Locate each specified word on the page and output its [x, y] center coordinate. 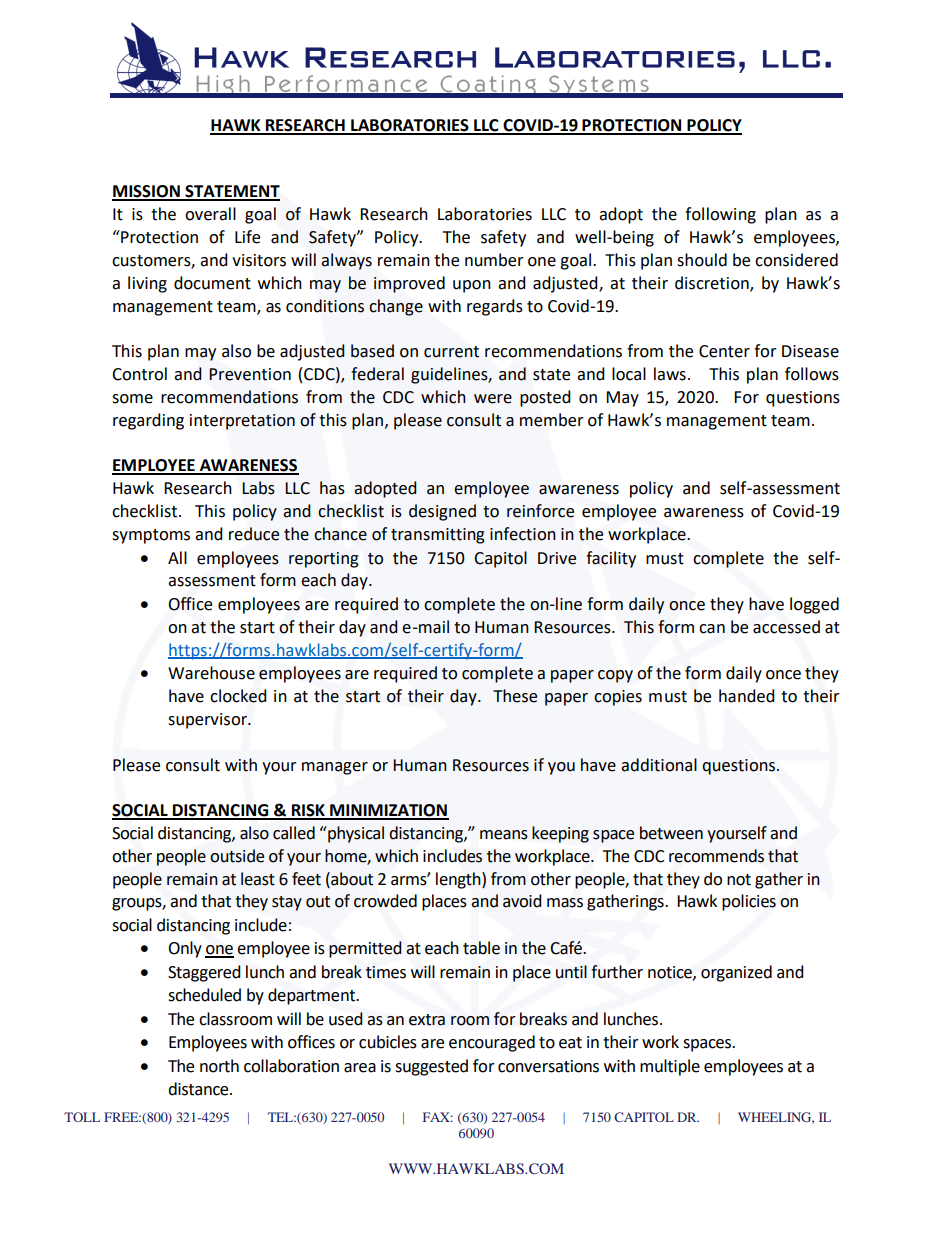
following [720, 215]
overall [210, 214]
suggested [431, 1067]
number [494, 260]
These [515, 696]
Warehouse [211, 673]
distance [199, 1089]
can [712, 629]
